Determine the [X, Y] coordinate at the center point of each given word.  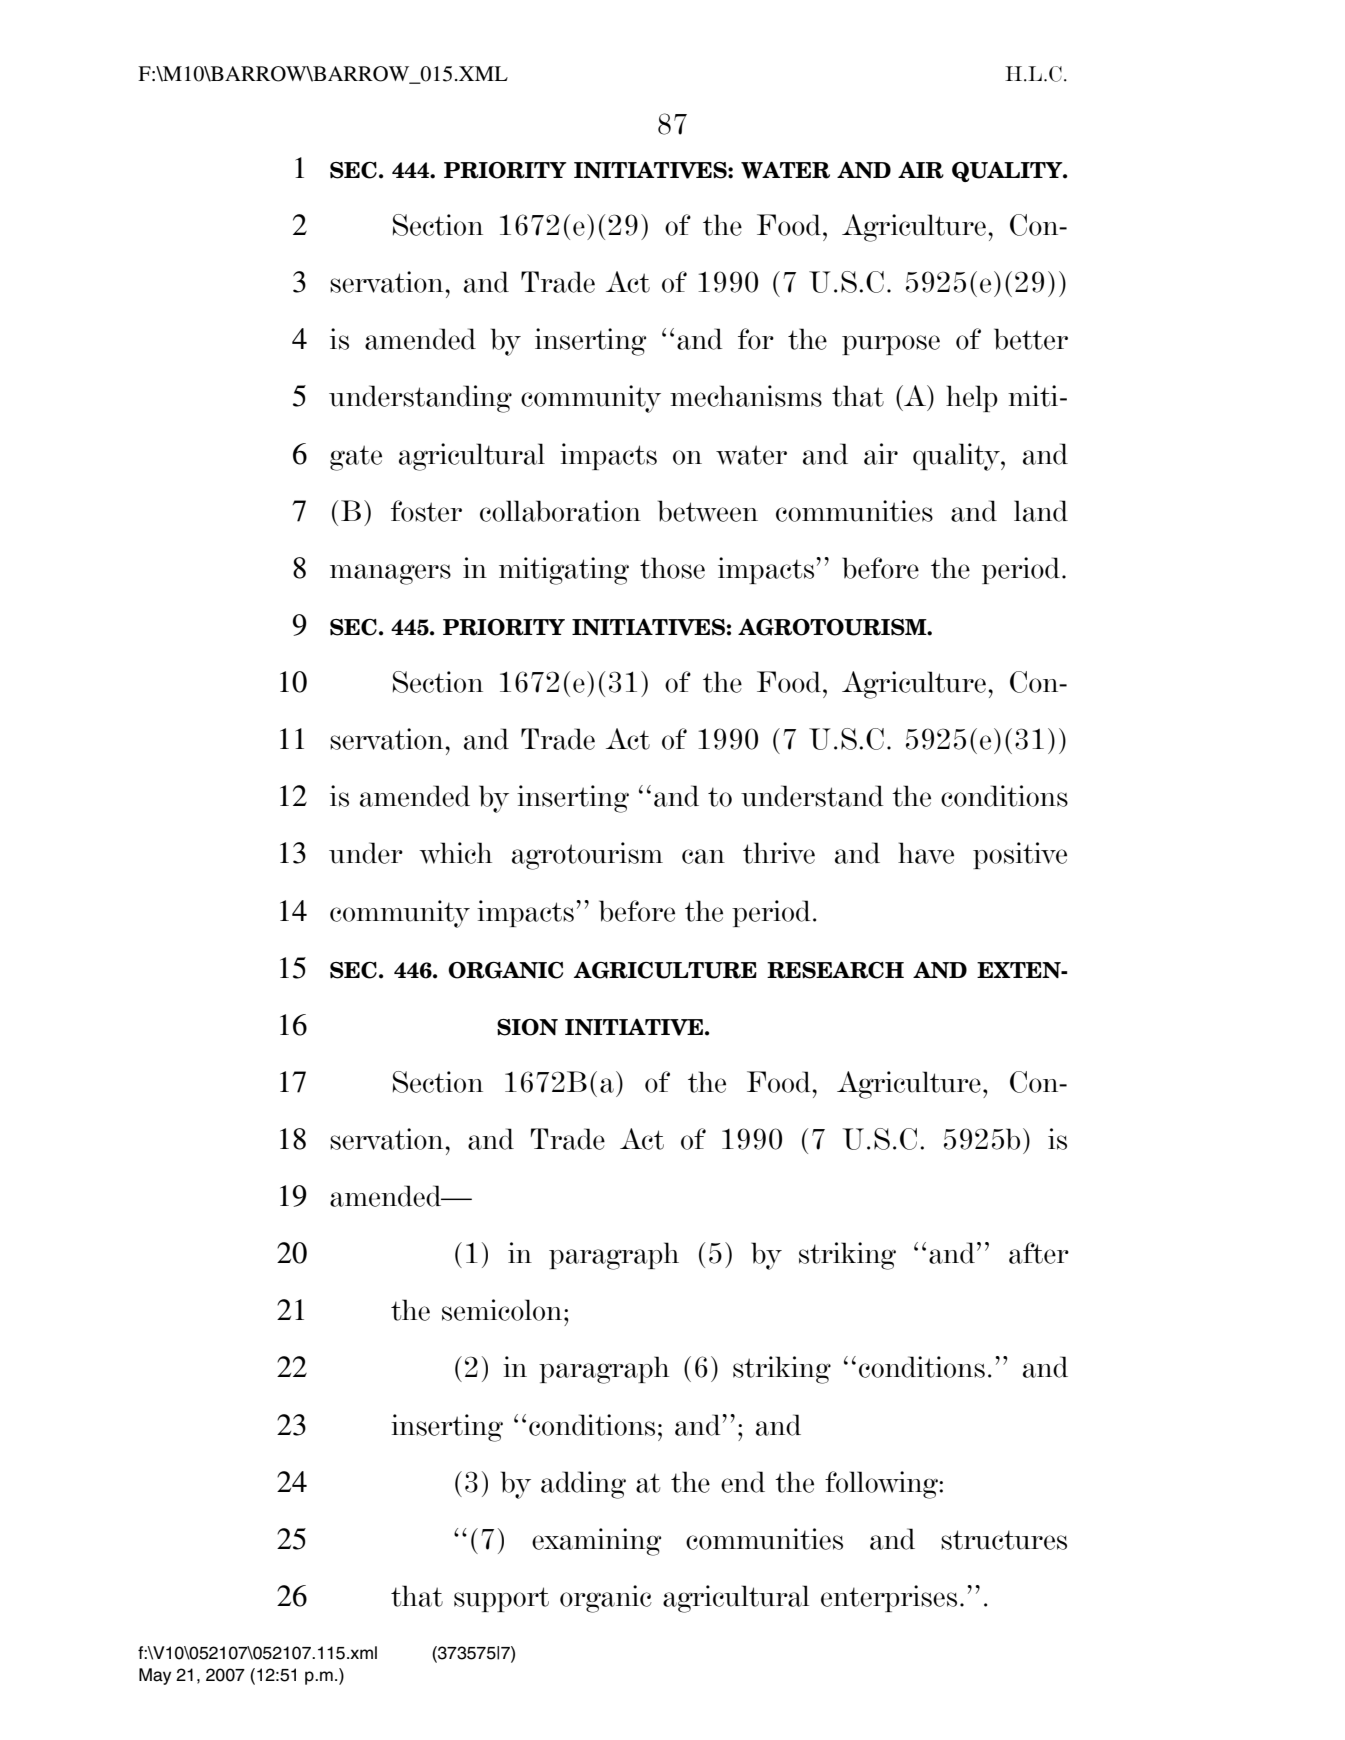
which [455, 853]
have [926, 853]
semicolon [503, 1310]
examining [596, 1542]
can [703, 856]
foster [426, 511]
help [972, 398]
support [501, 1599]
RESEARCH [835, 970]
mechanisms [746, 396]
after [1039, 1253]
